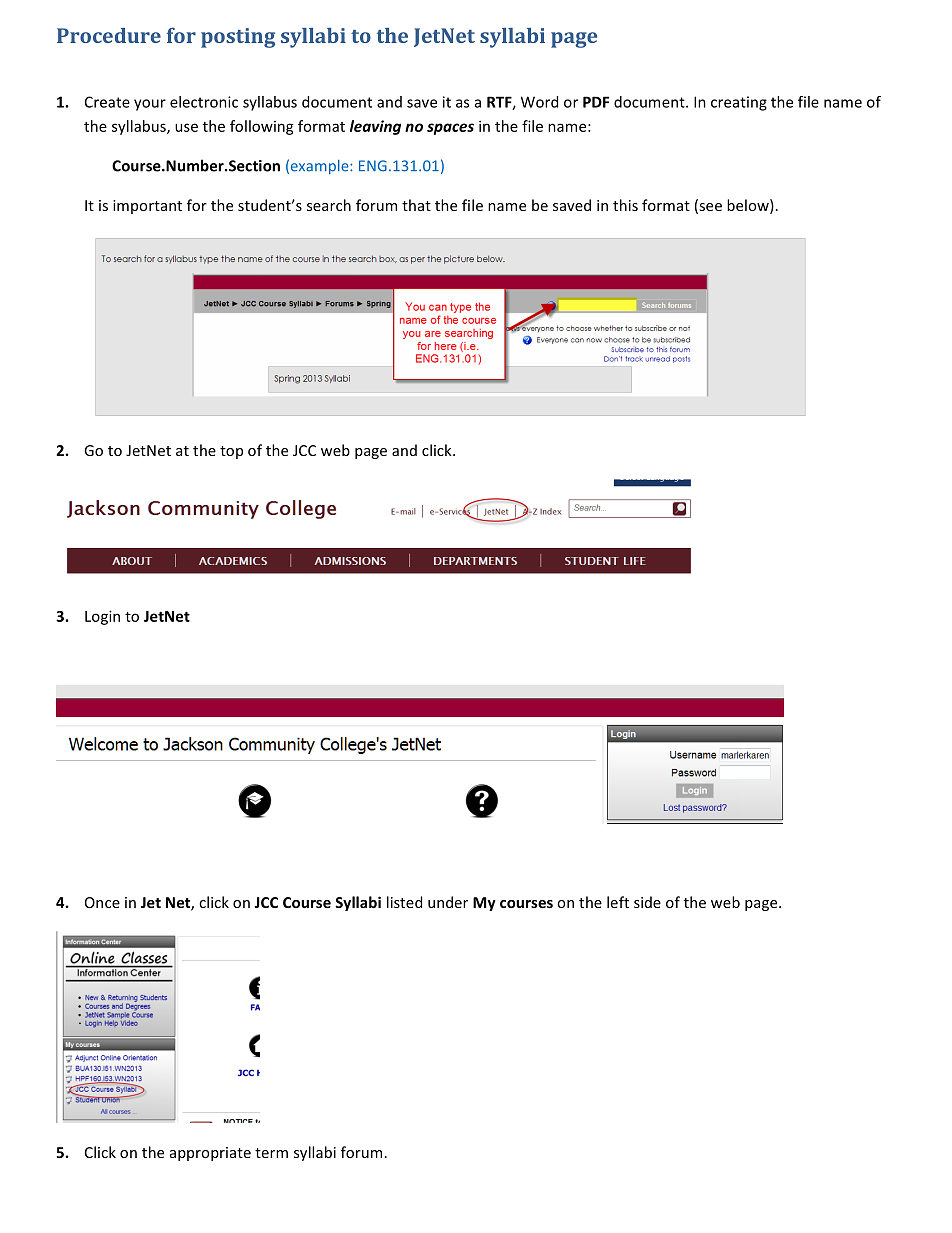 The width and height of the page is (952, 1233). Describe the element at coordinates (450, 129) in the page. I see `spaces` at that location.
